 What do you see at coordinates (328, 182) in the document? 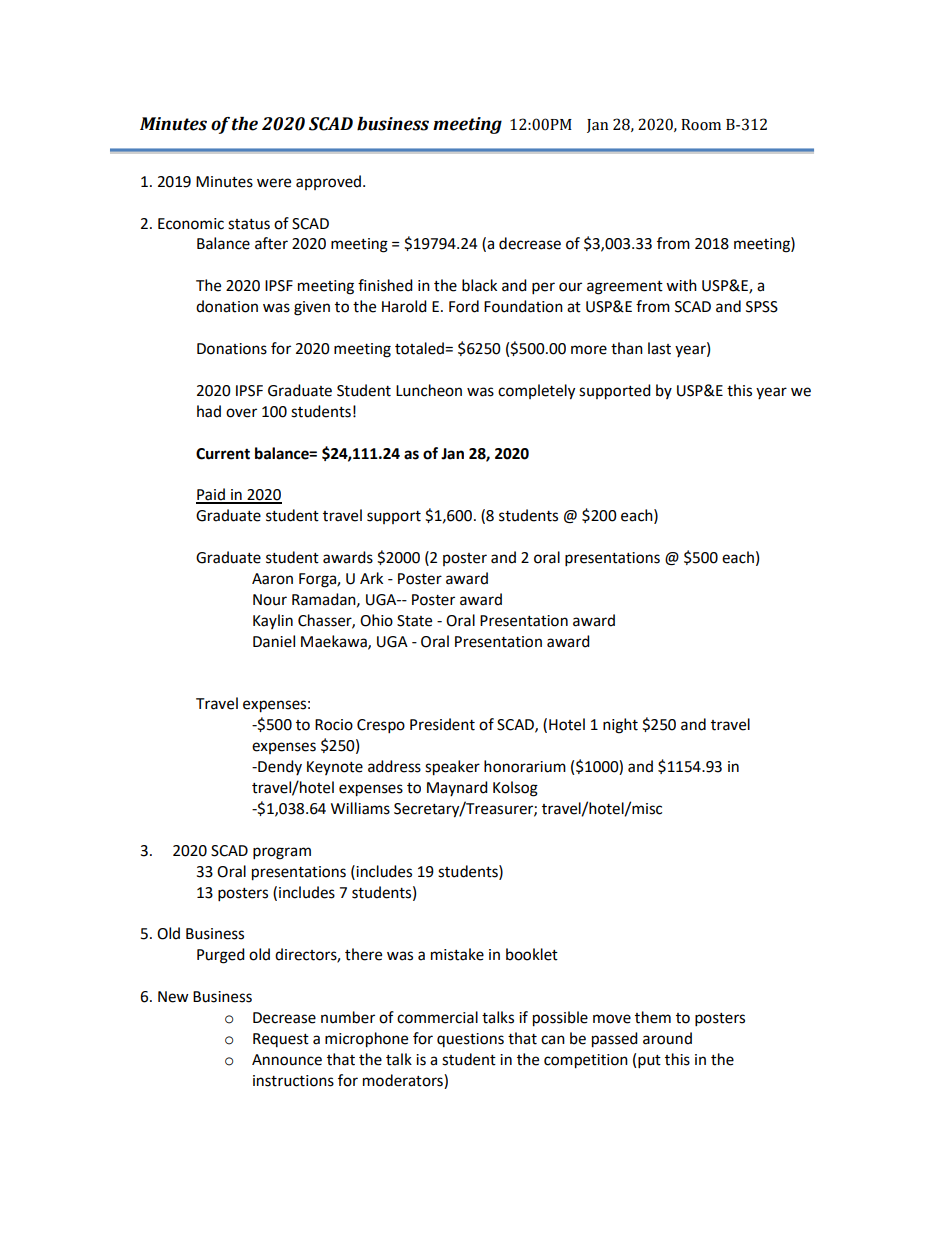
I see `approved` at bounding box center [328, 182].
